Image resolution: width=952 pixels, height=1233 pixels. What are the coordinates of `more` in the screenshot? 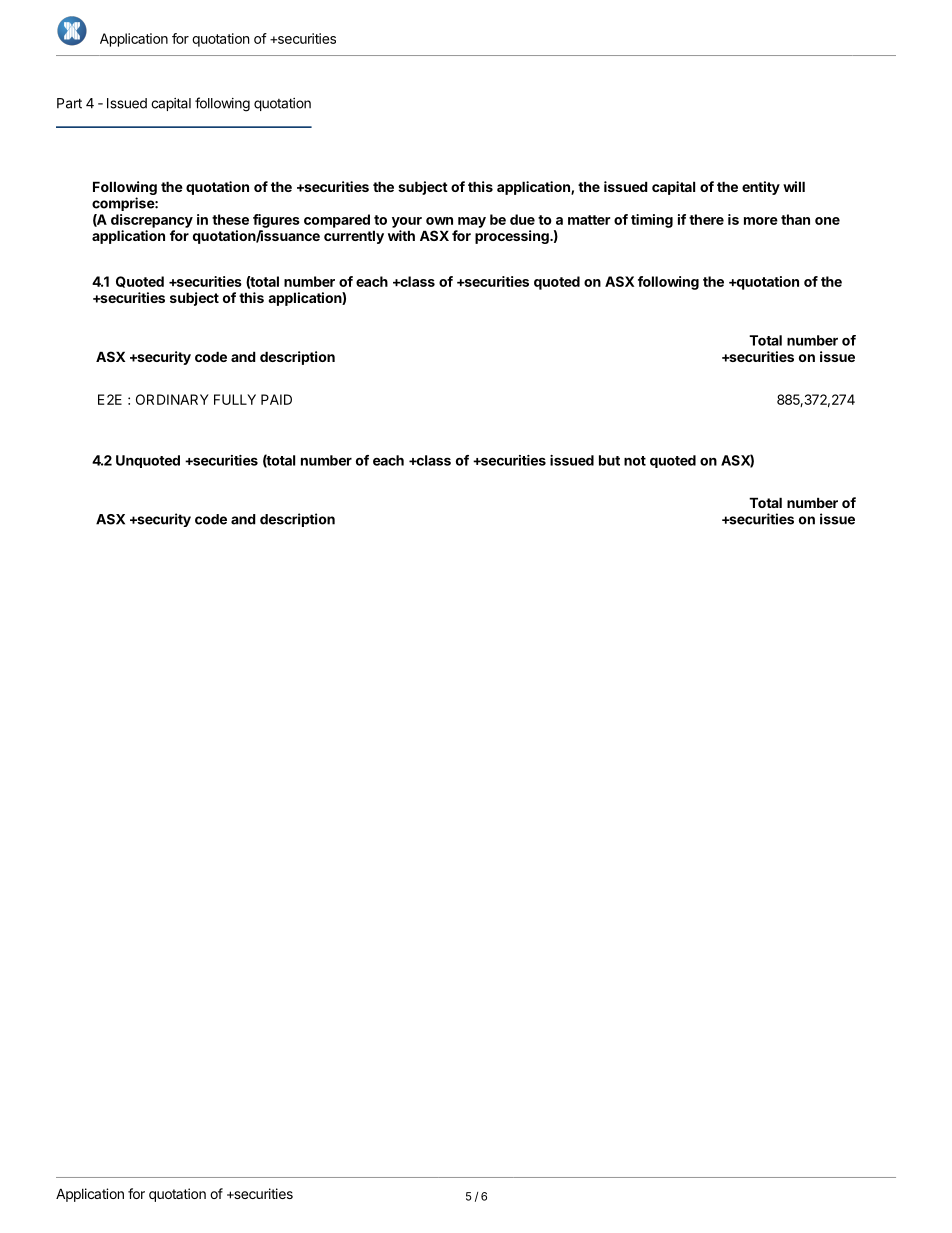 It's located at (761, 221).
